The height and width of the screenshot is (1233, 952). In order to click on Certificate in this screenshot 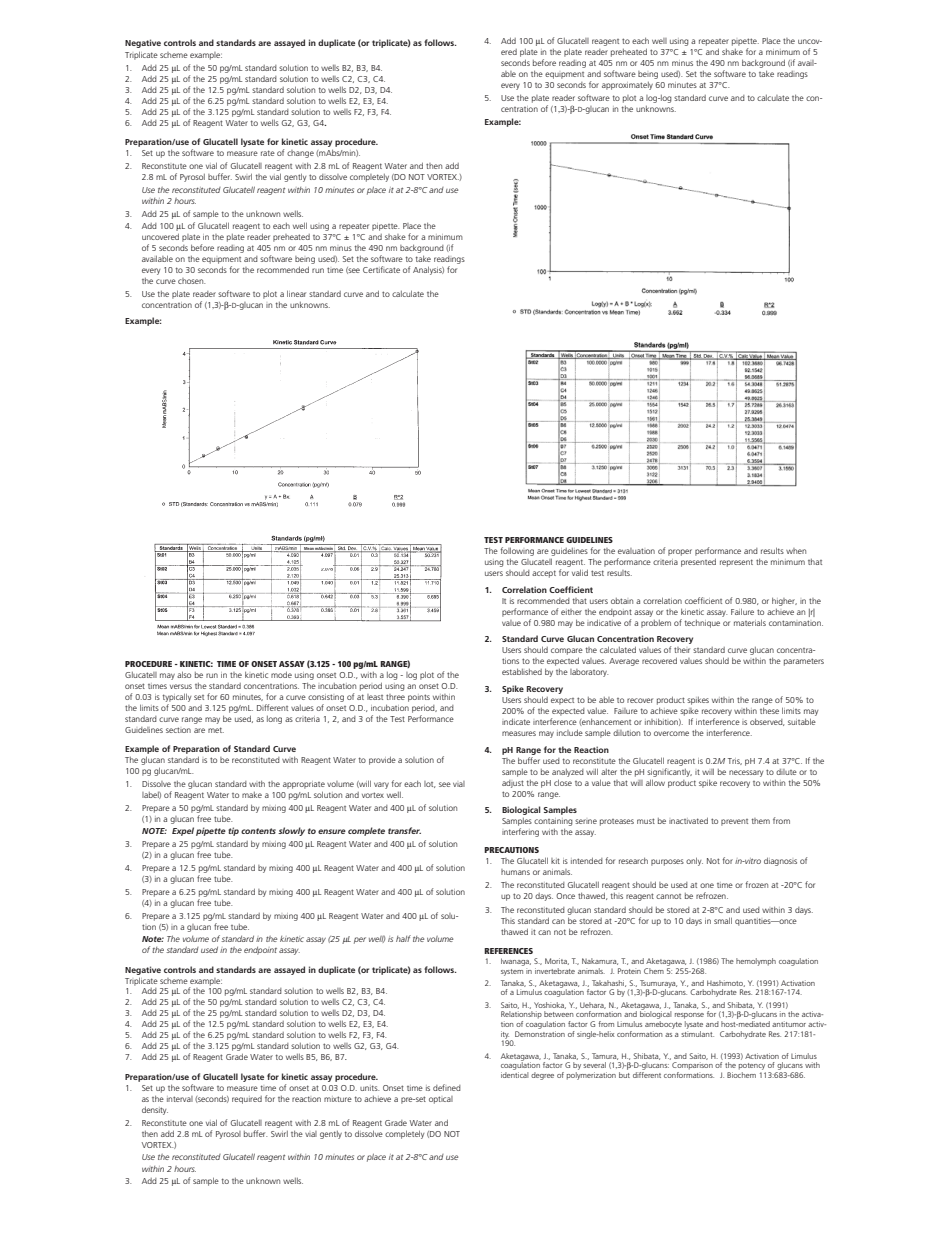, I will do `click(381, 269)`.
